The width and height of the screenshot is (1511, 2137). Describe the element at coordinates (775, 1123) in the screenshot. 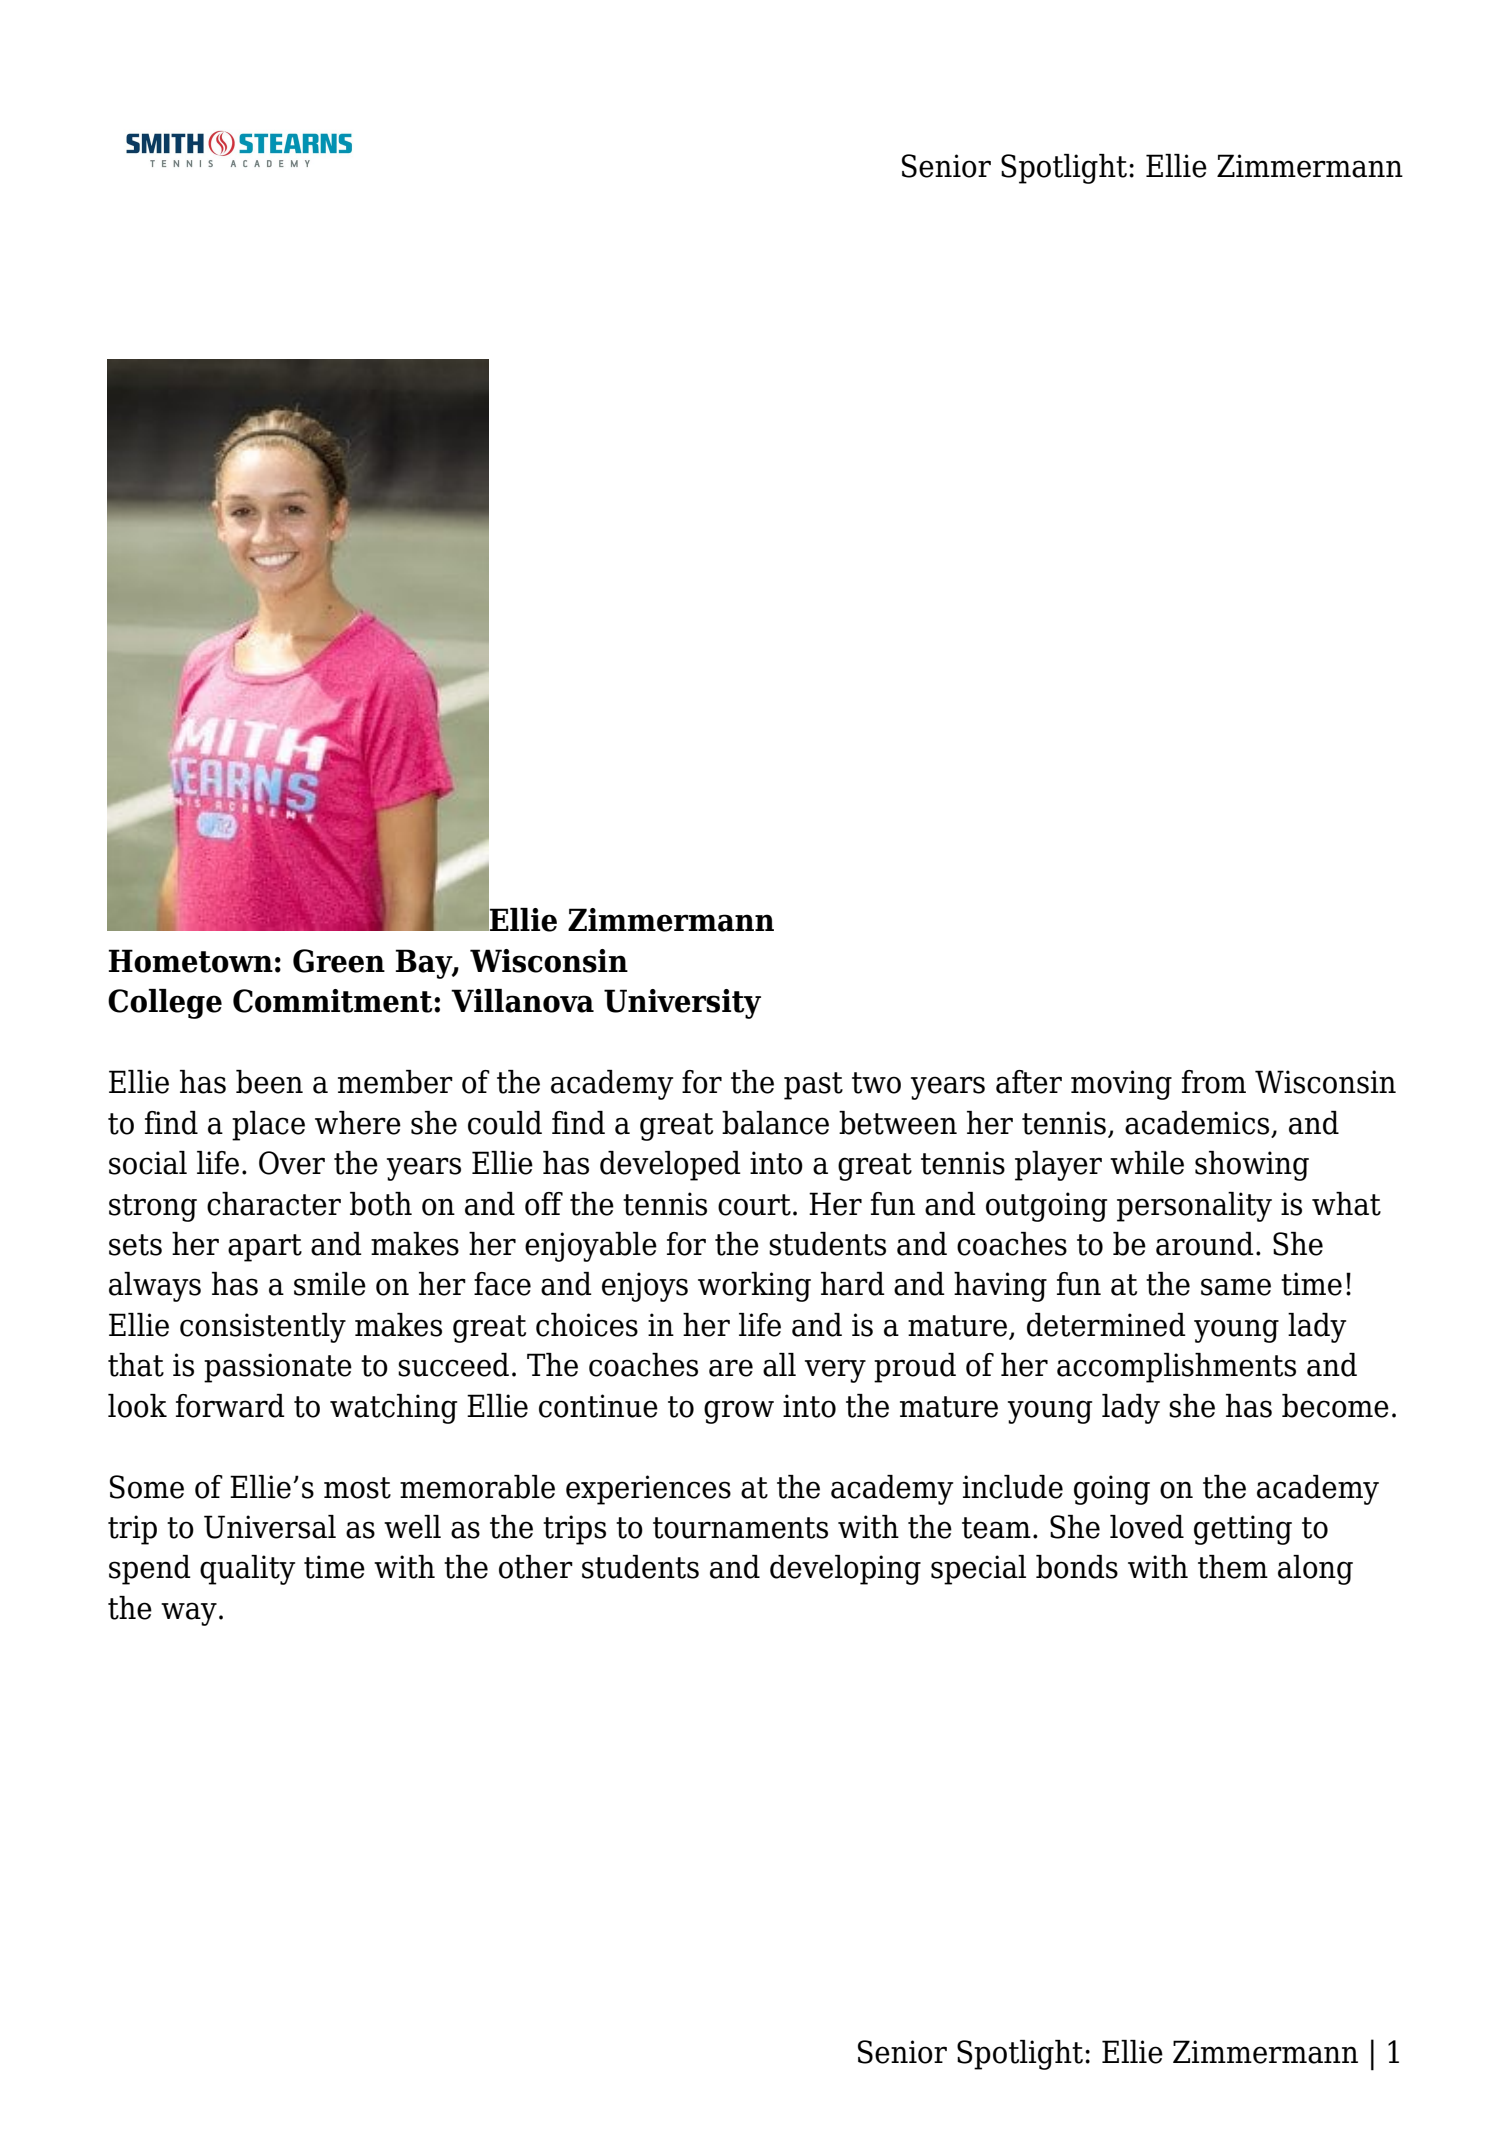

I see `balance` at that location.
